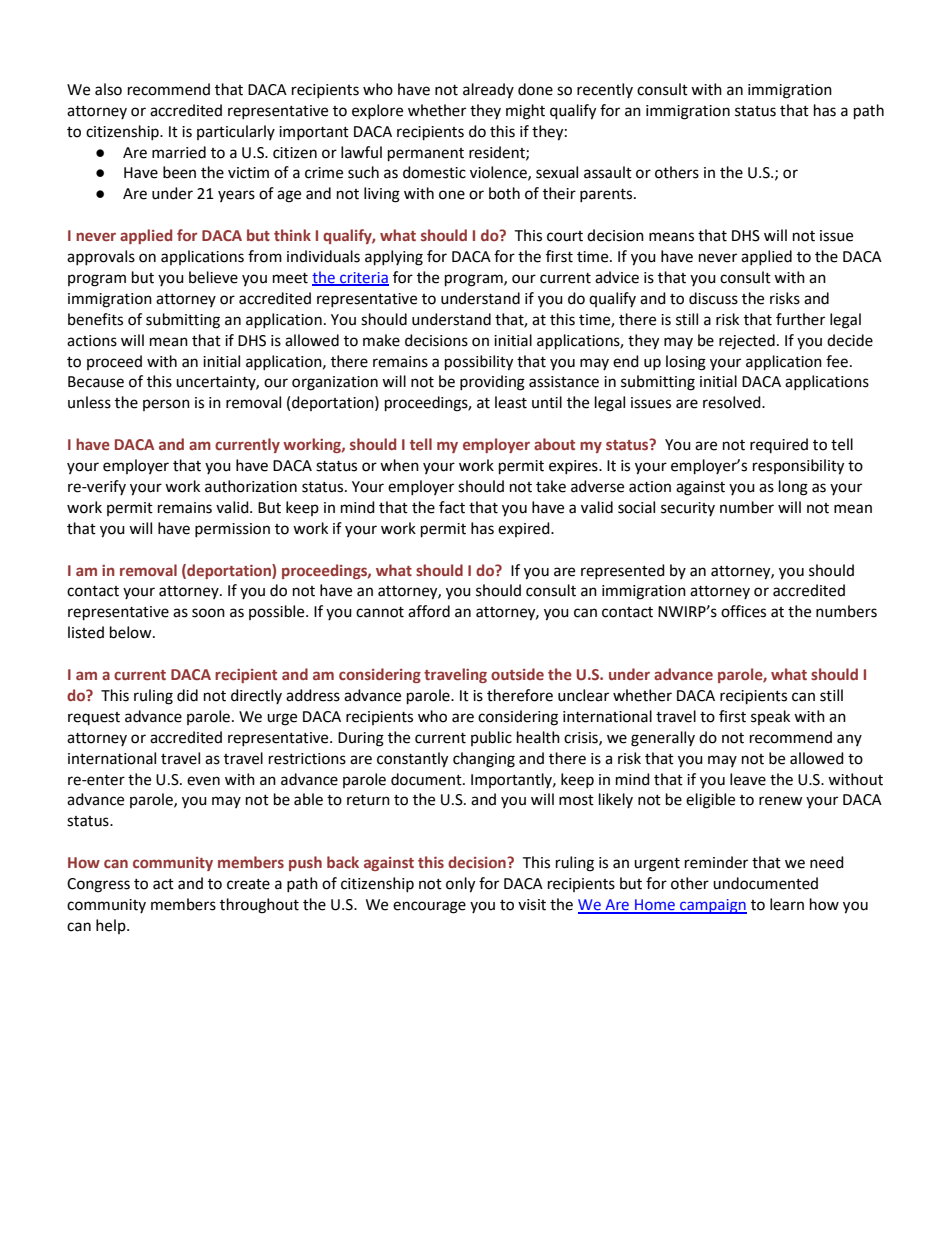  I want to click on believe, so click(213, 277).
